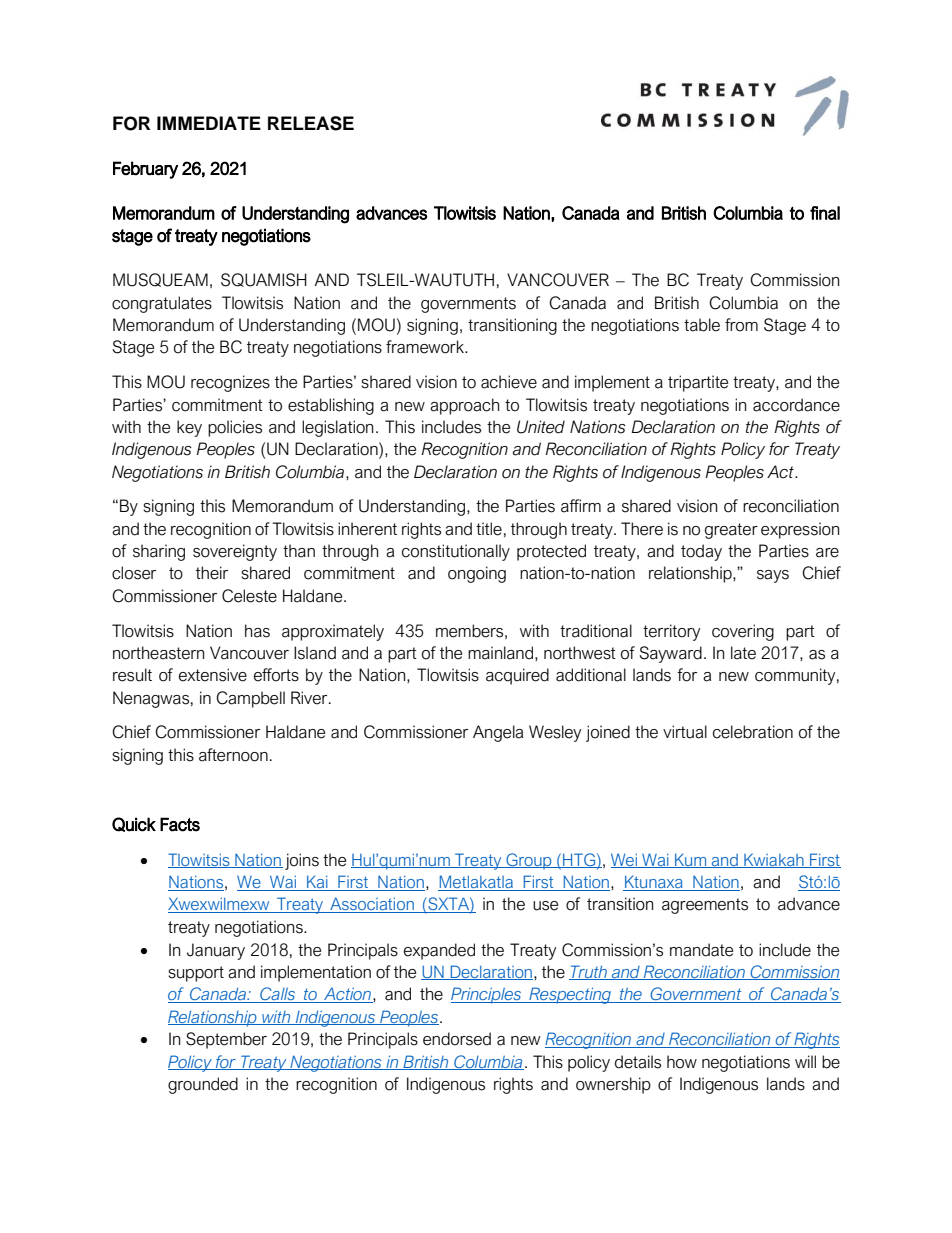 This screenshot has height=1233, width=952. Describe the element at coordinates (226, 1040) in the screenshot. I see `September` at that location.
